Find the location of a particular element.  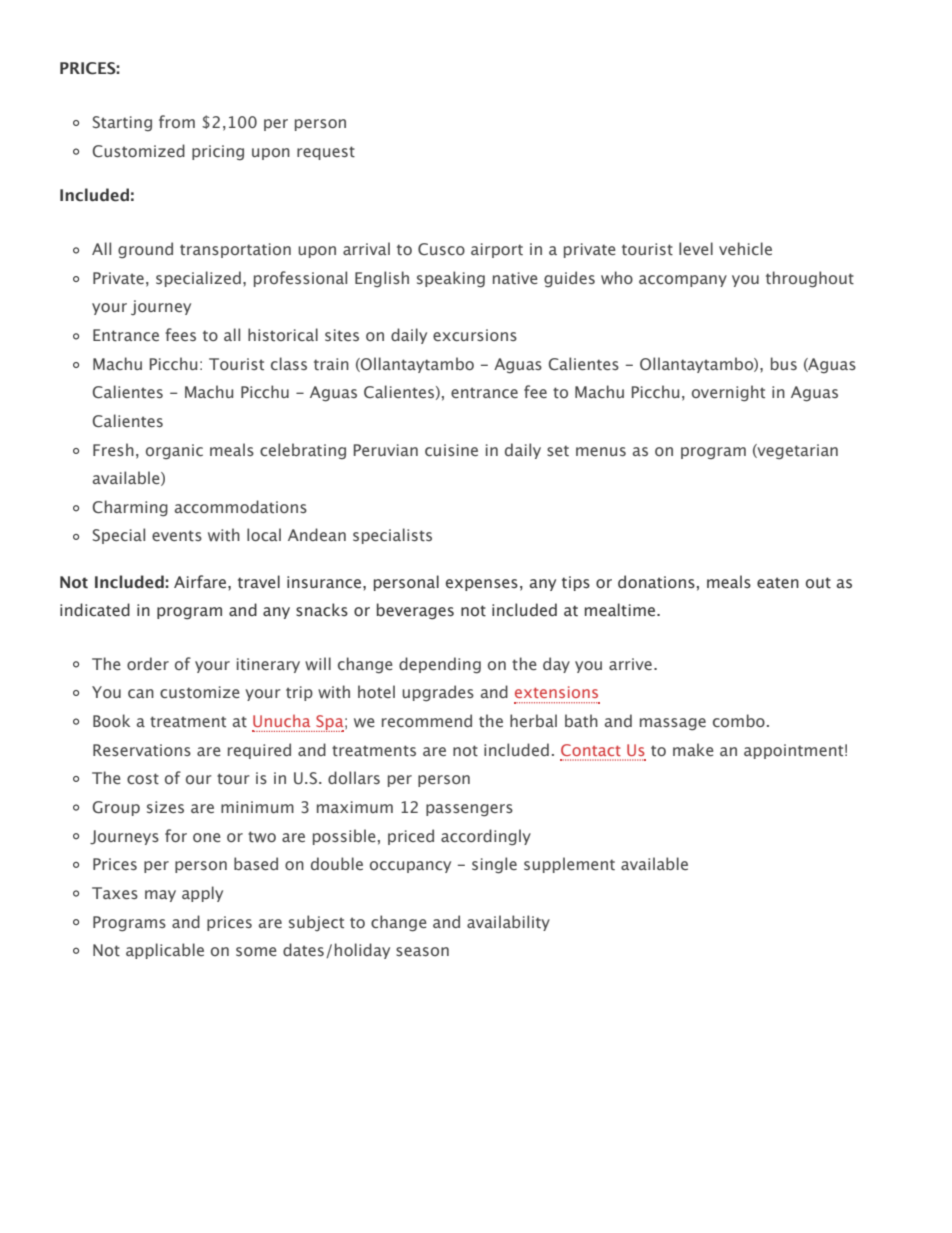

combo is located at coordinates (739, 720).
